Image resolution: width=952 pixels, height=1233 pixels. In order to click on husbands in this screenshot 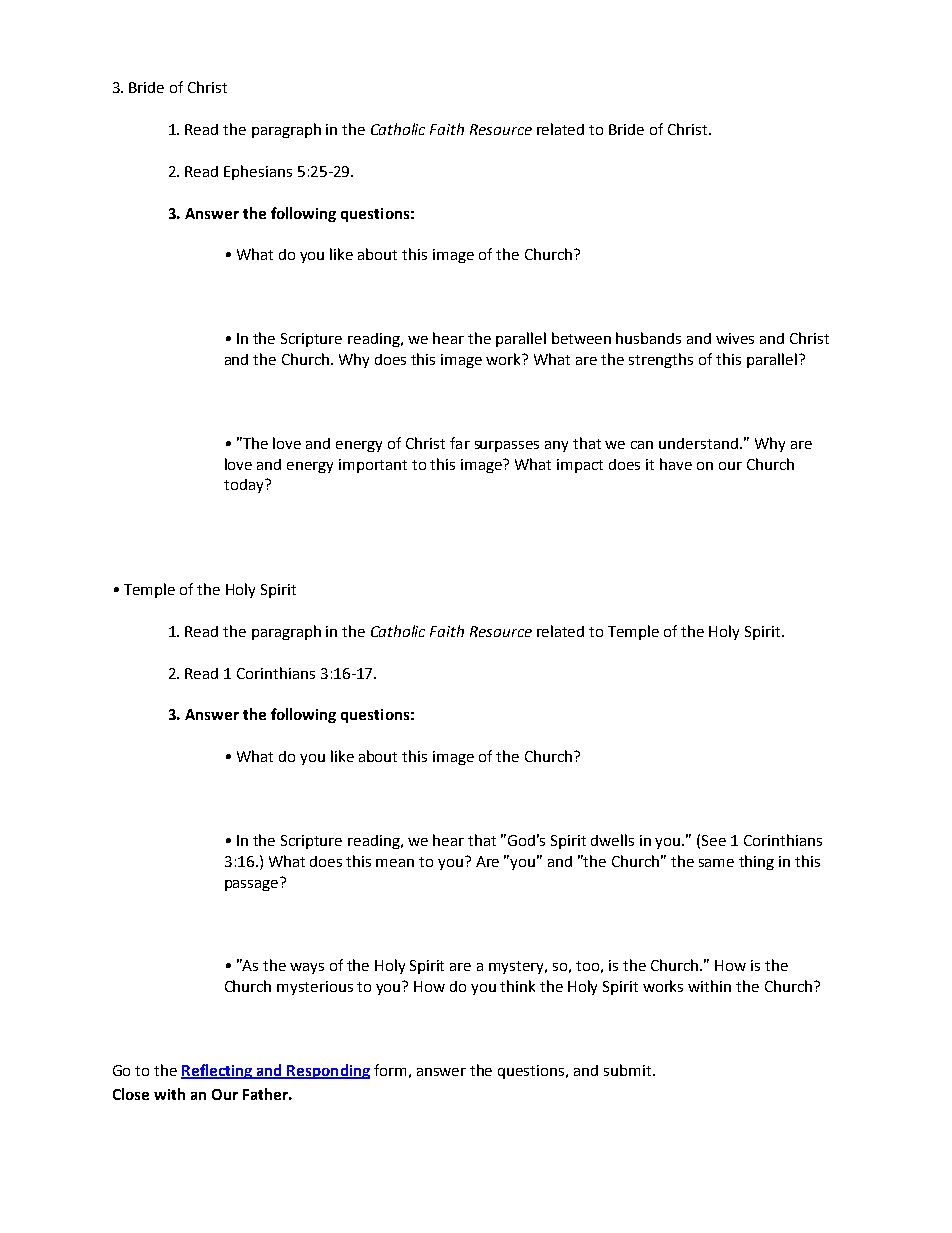, I will do `click(648, 338)`.
